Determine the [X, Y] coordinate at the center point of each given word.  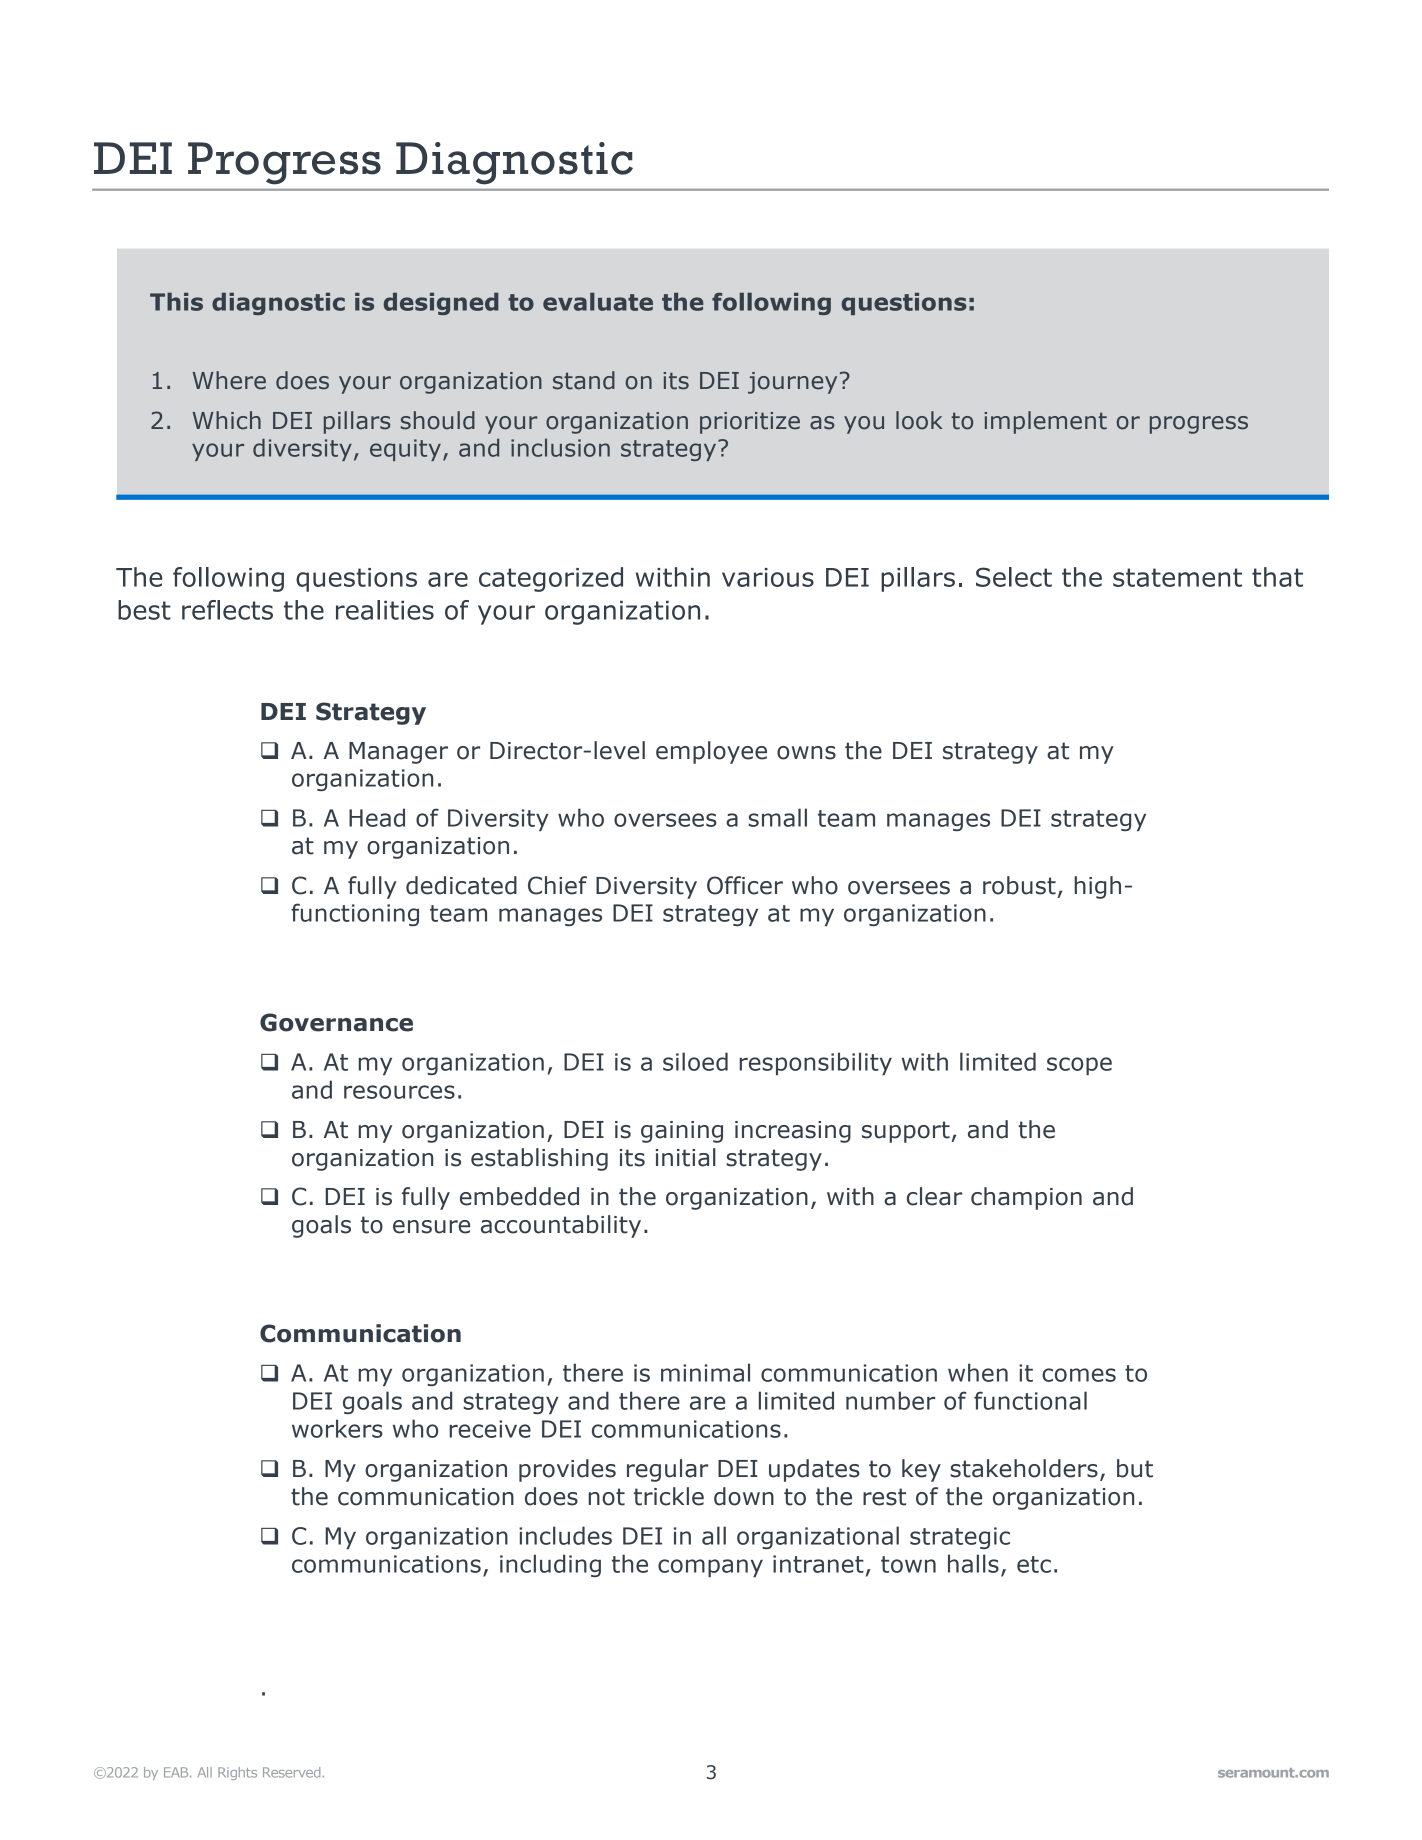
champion [1026, 1198]
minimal [705, 1372]
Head [377, 817]
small [777, 817]
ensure [431, 1227]
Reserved [291, 1772]
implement [1045, 422]
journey [792, 383]
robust [1019, 885]
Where [229, 380]
